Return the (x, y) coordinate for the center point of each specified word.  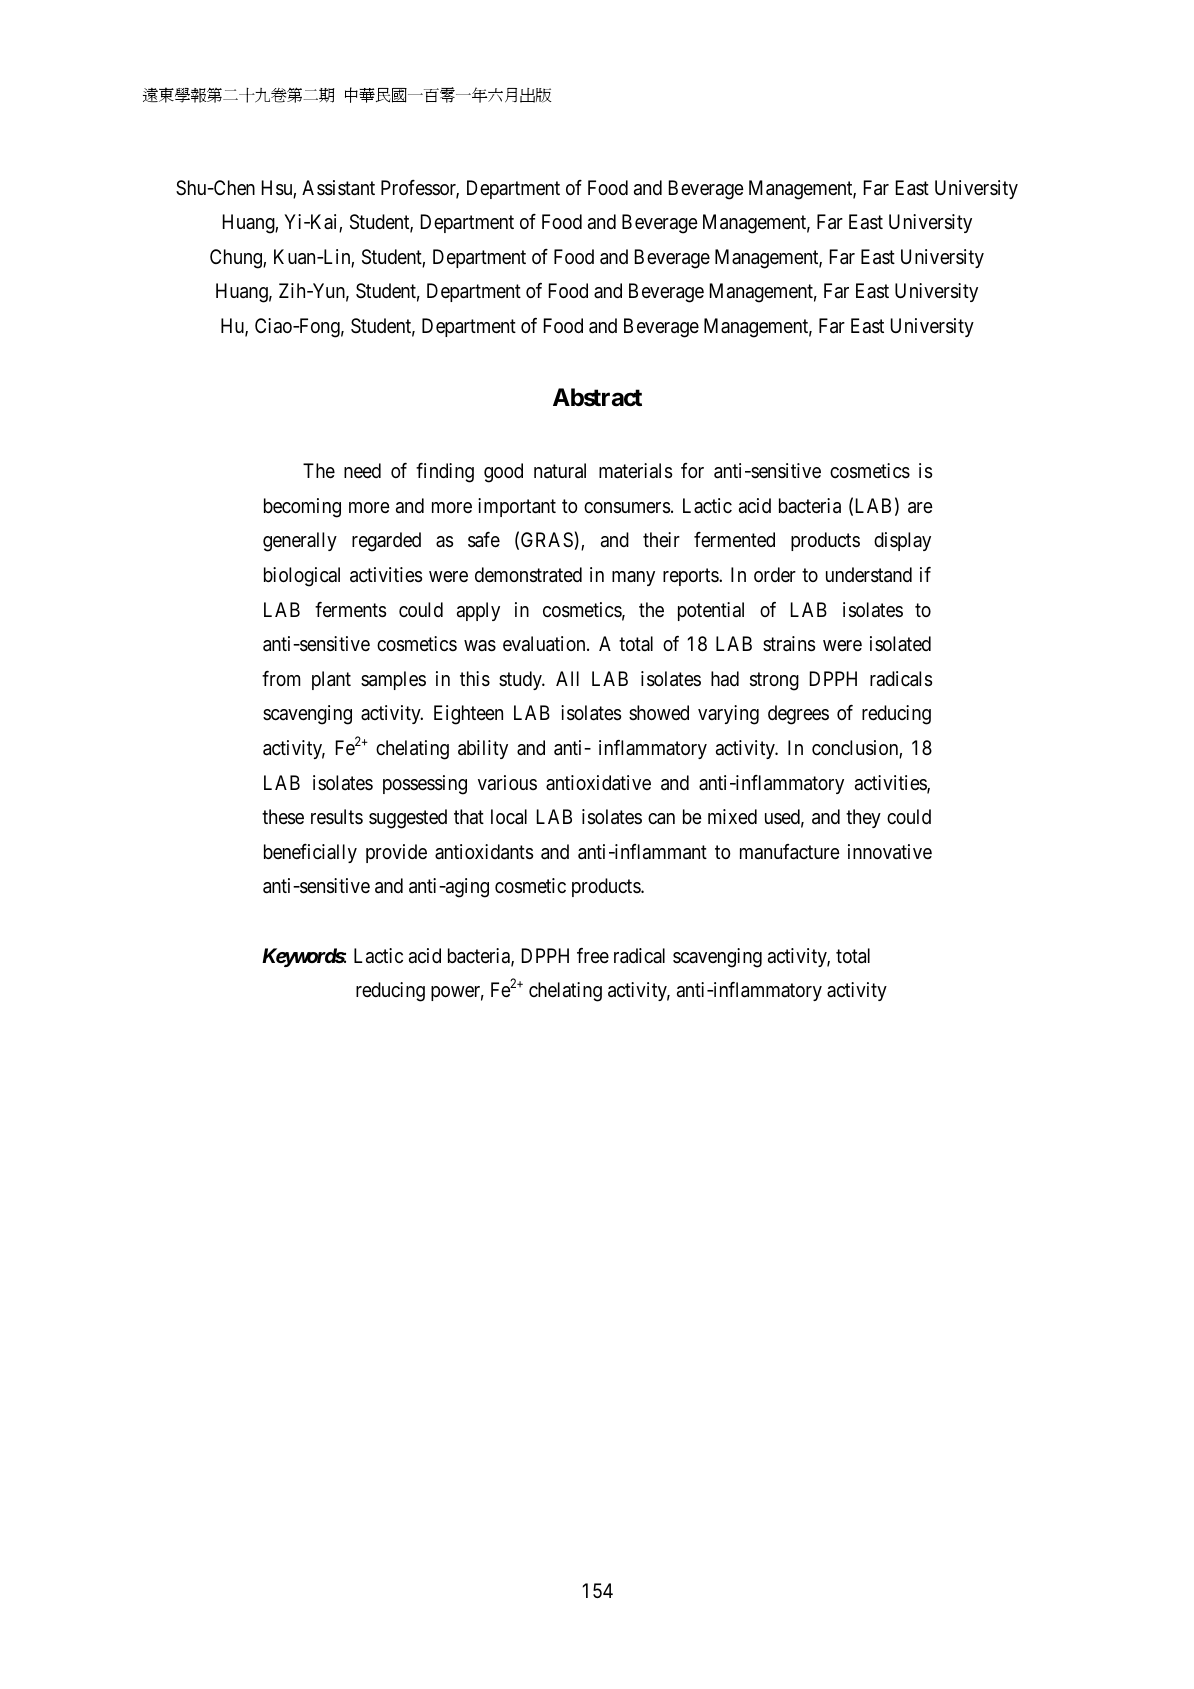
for (692, 470)
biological (302, 577)
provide (396, 853)
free (593, 956)
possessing (425, 785)
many (633, 578)
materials (635, 471)
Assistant (338, 188)
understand (869, 575)
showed (659, 712)
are (920, 508)
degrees (798, 715)
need (362, 471)
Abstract (597, 397)
